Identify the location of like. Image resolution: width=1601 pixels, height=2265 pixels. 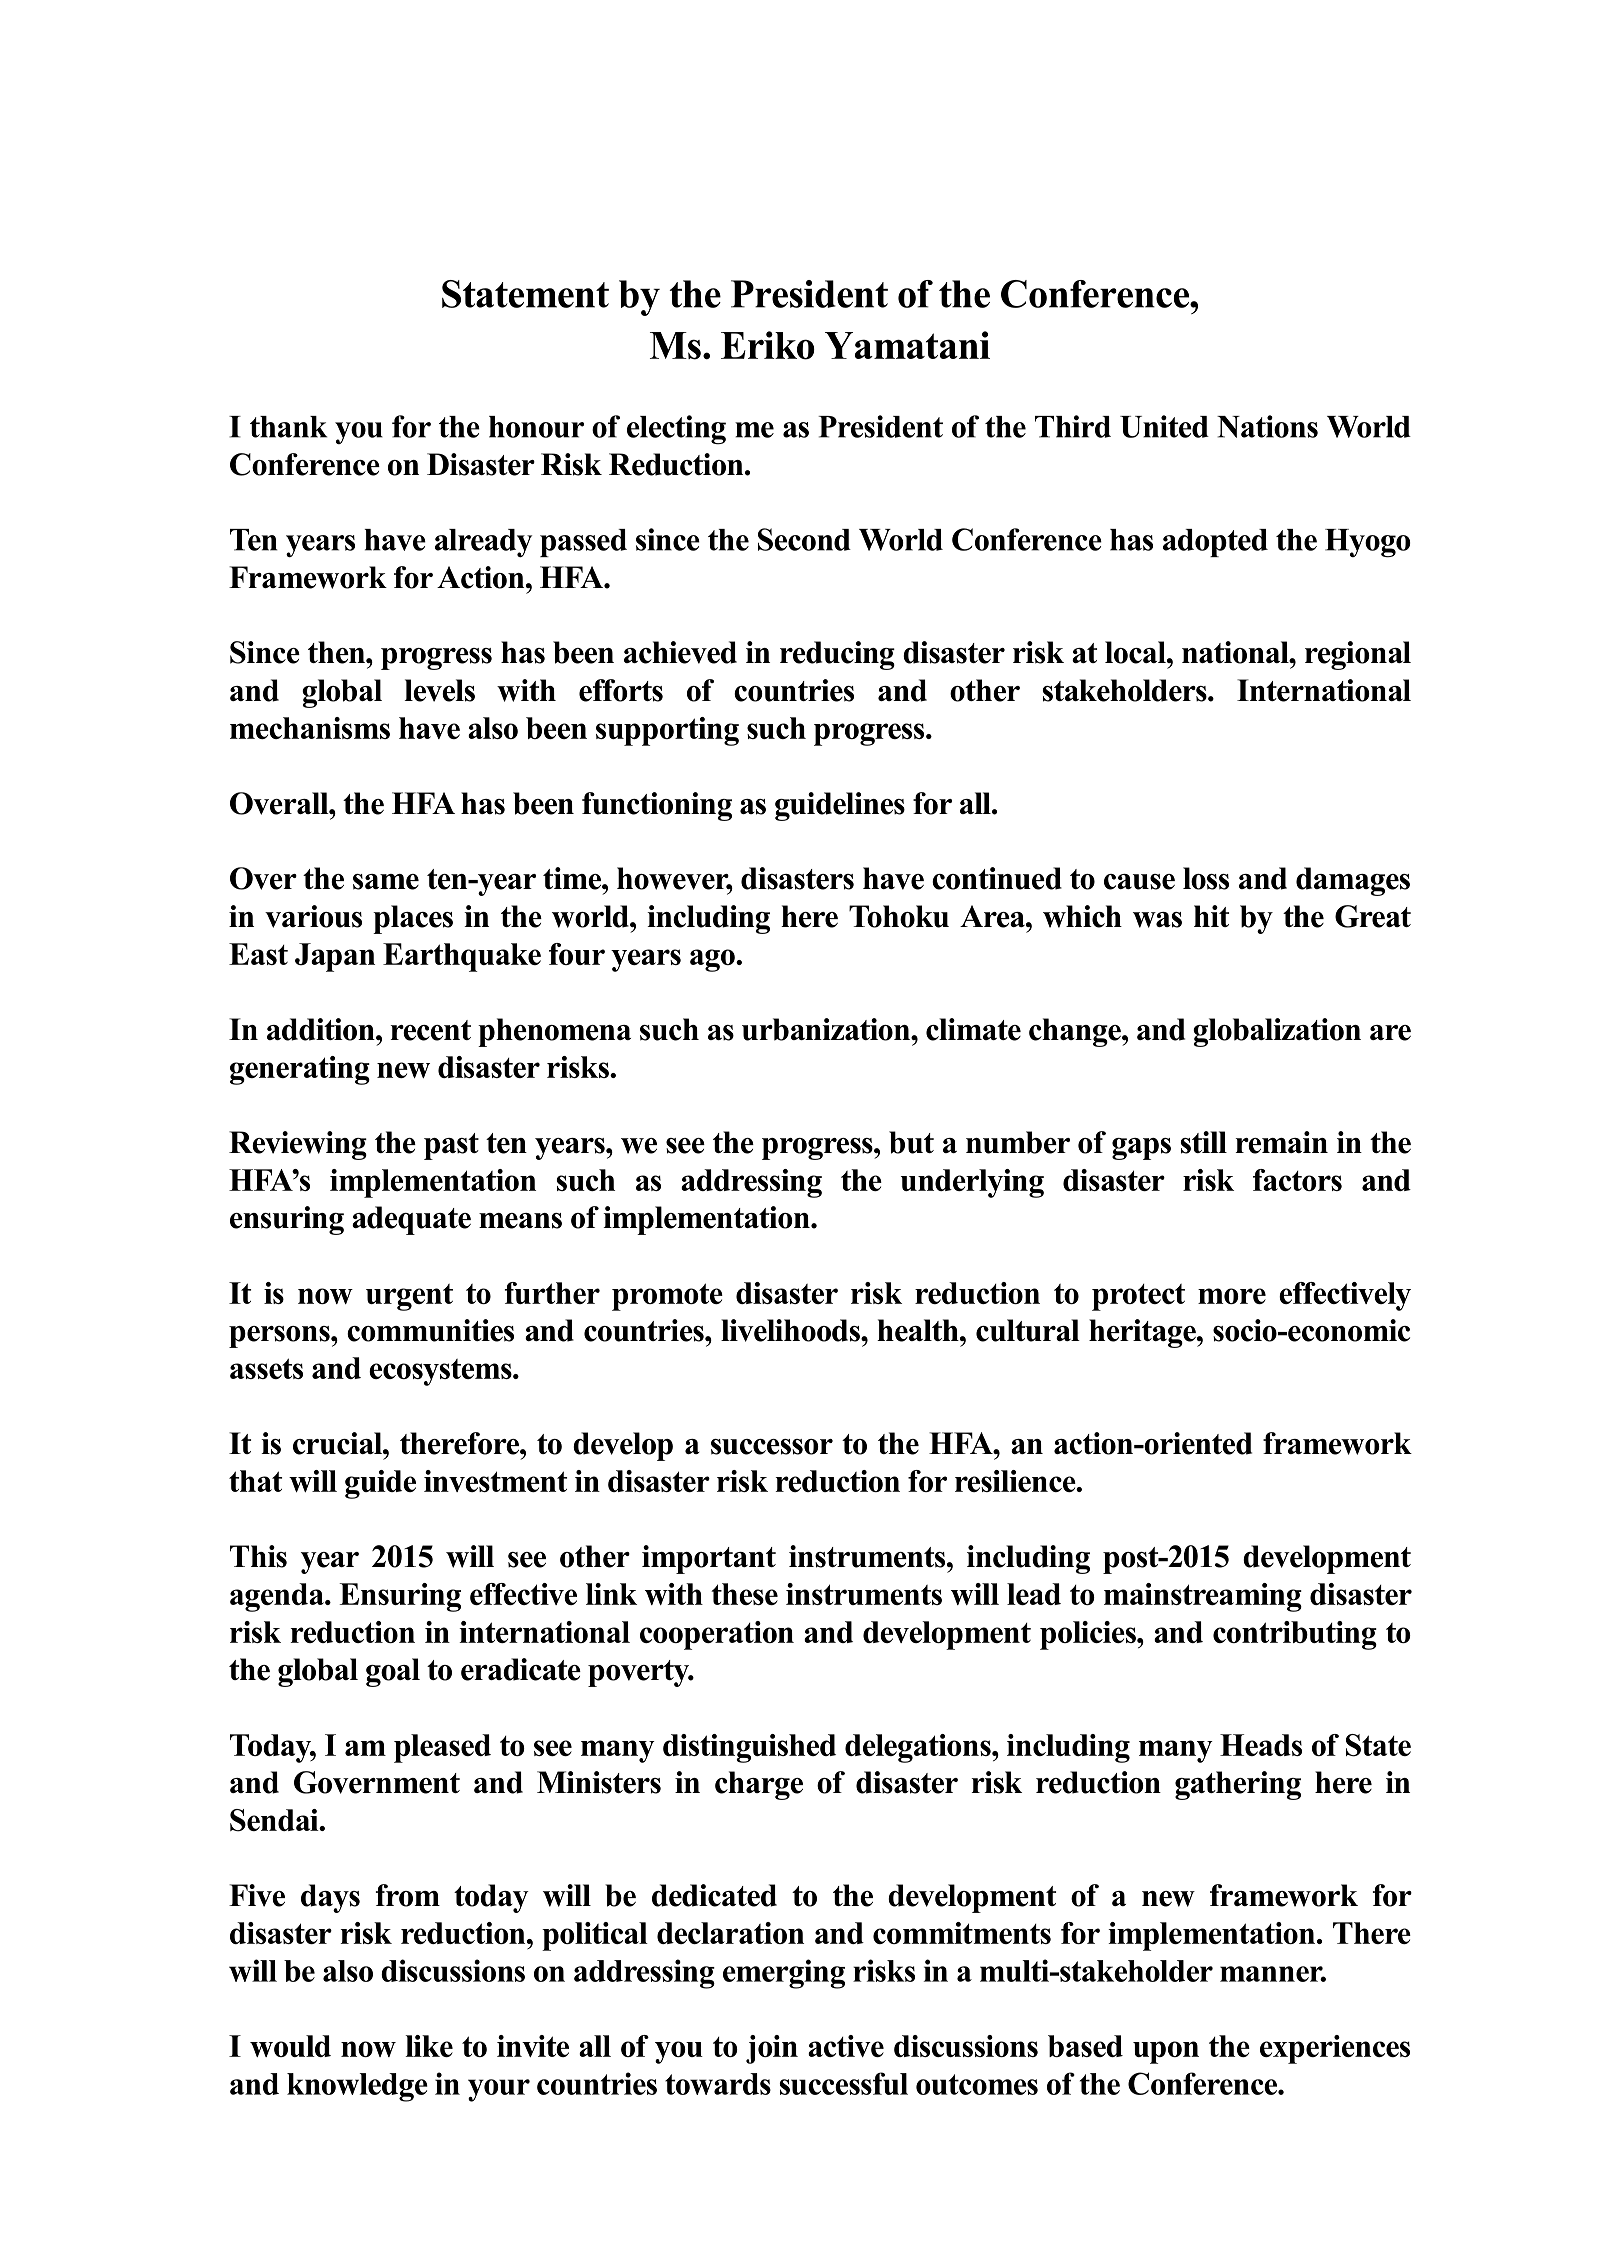
(429, 2046).
